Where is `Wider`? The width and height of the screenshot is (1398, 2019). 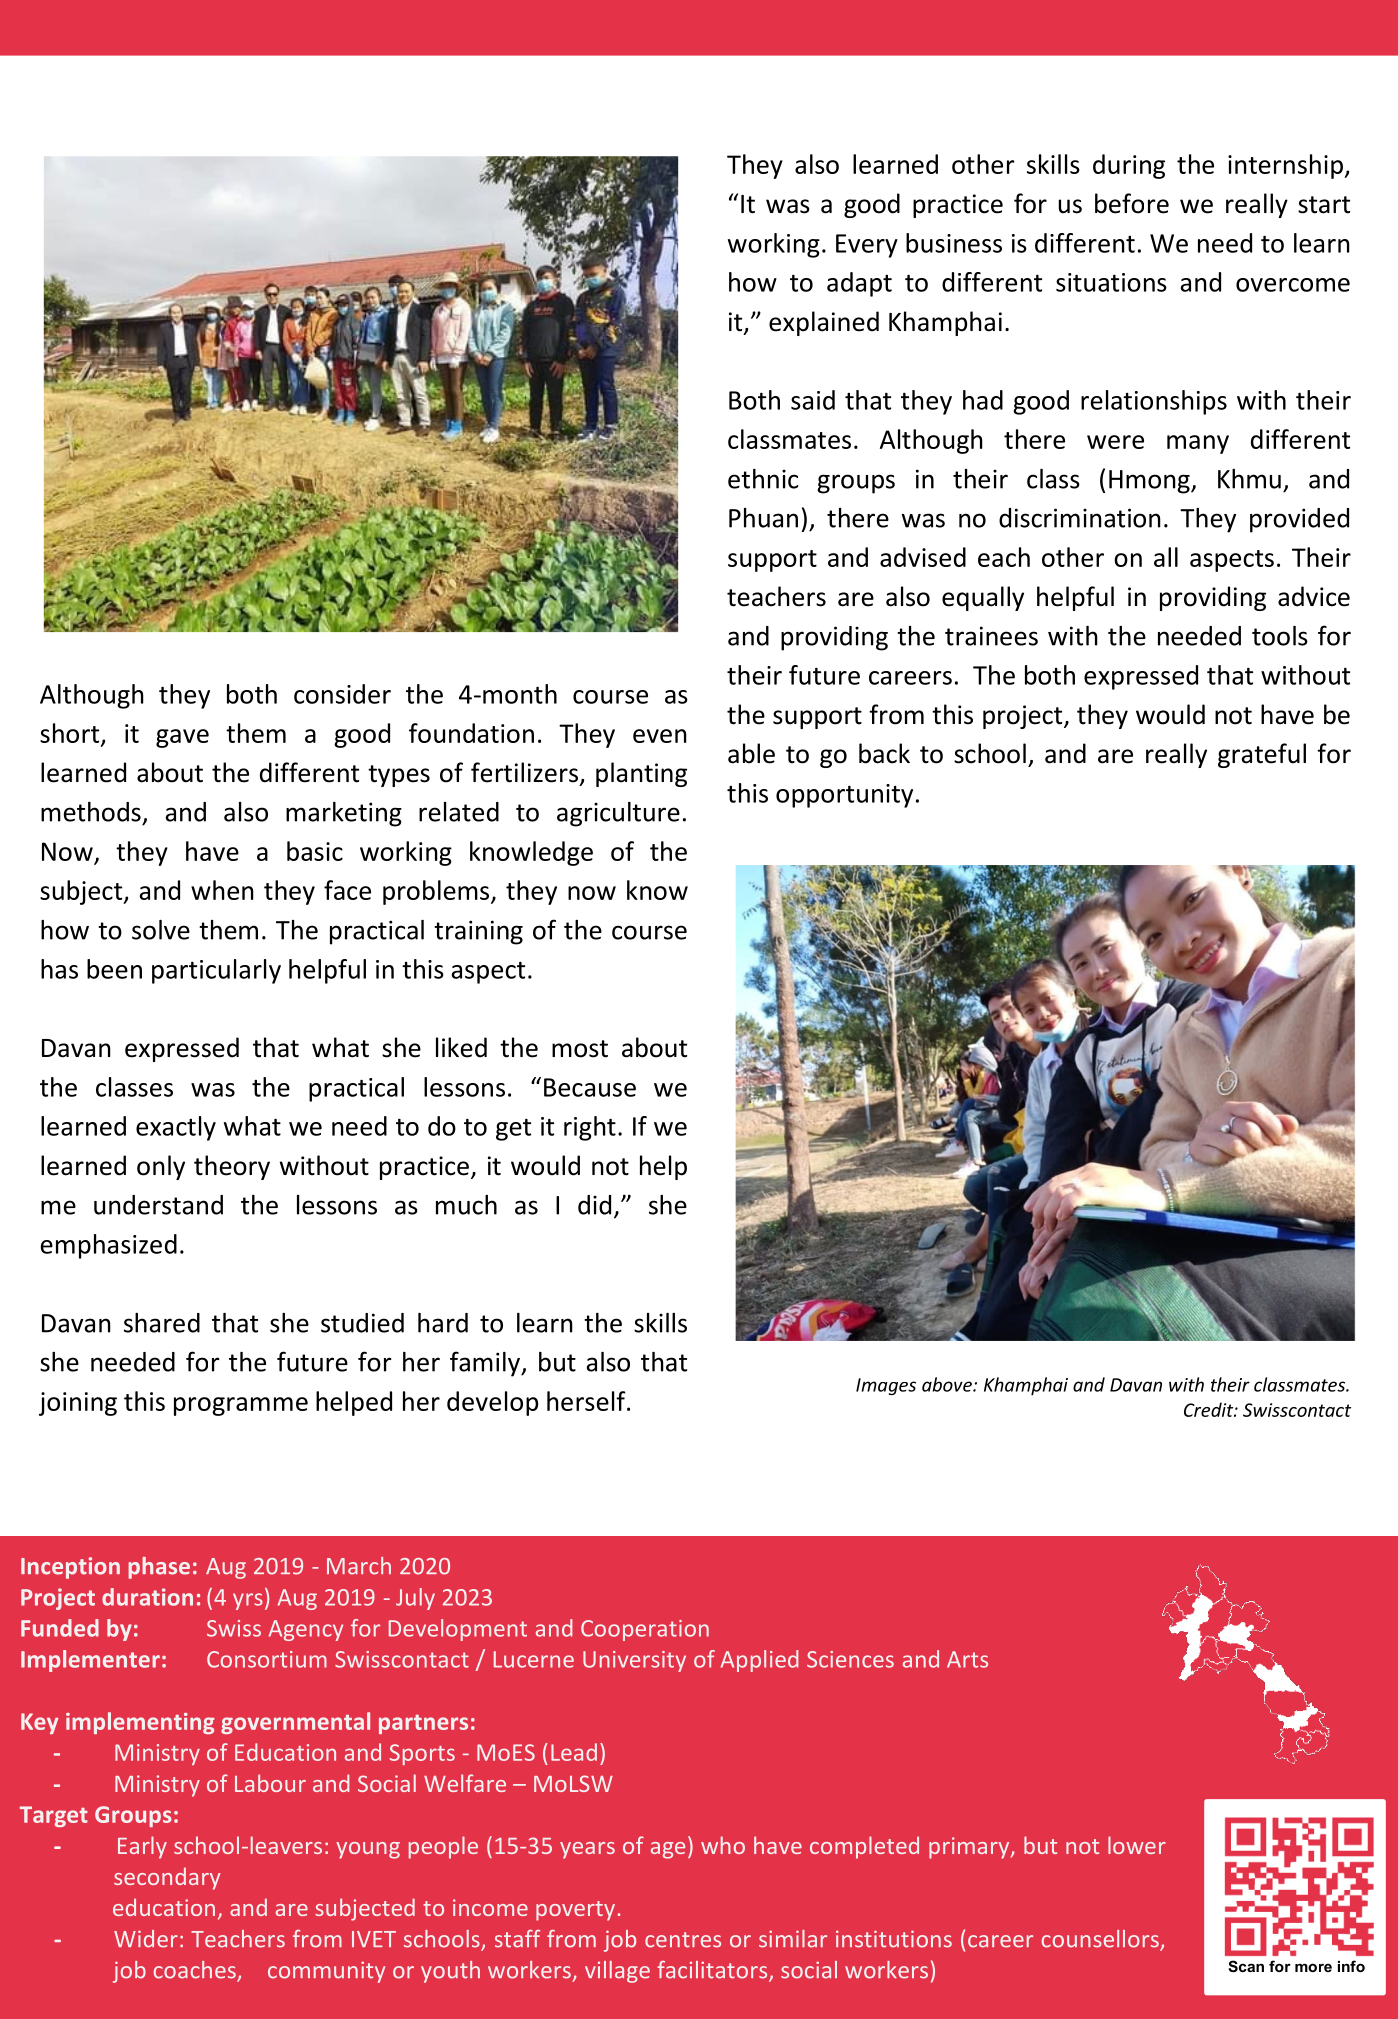
Wider is located at coordinates (146, 1939).
